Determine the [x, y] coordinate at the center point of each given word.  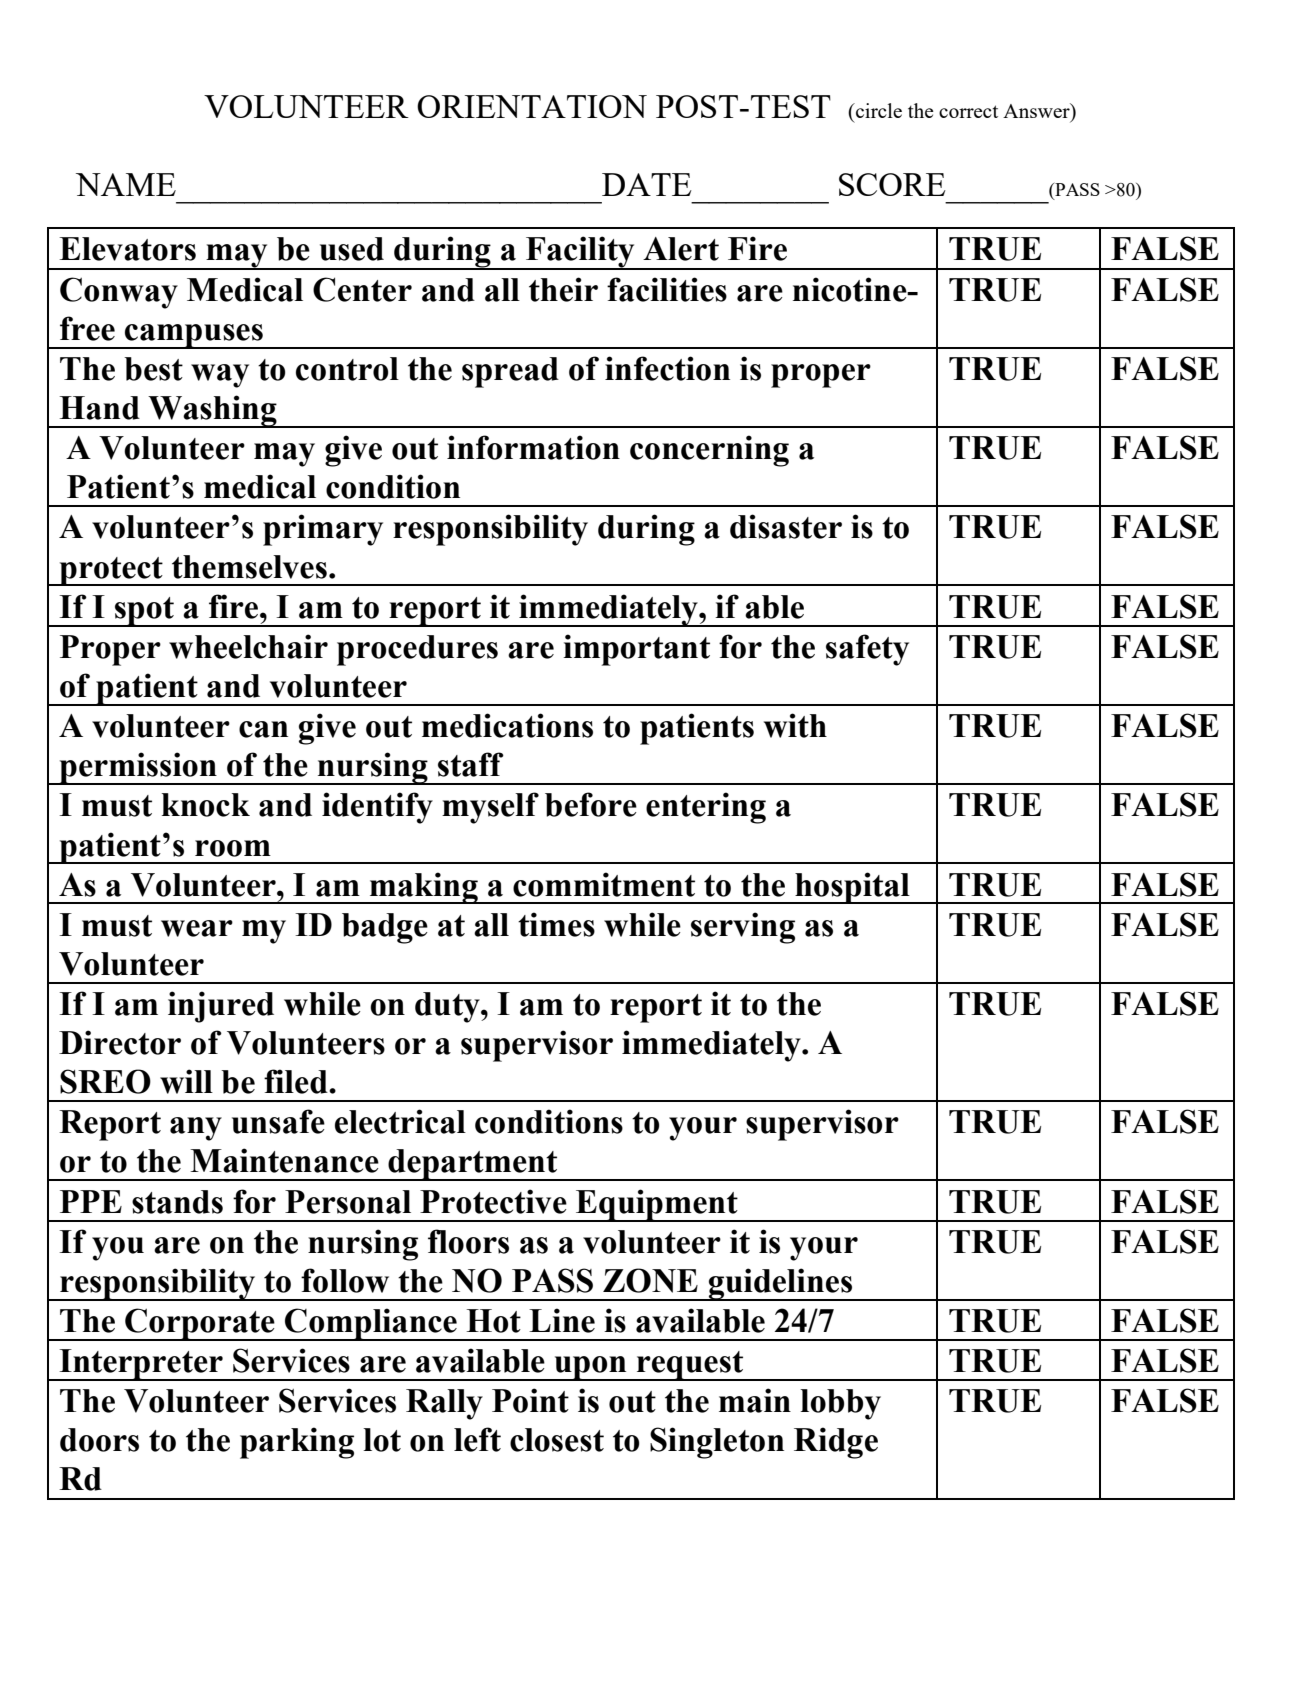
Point [530, 1400]
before [591, 804]
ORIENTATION [532, 106]
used [352, 249]
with [795, 725]
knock [206, 805]
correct [968, 111]
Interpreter [141, 1365]
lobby [840, 1404]
